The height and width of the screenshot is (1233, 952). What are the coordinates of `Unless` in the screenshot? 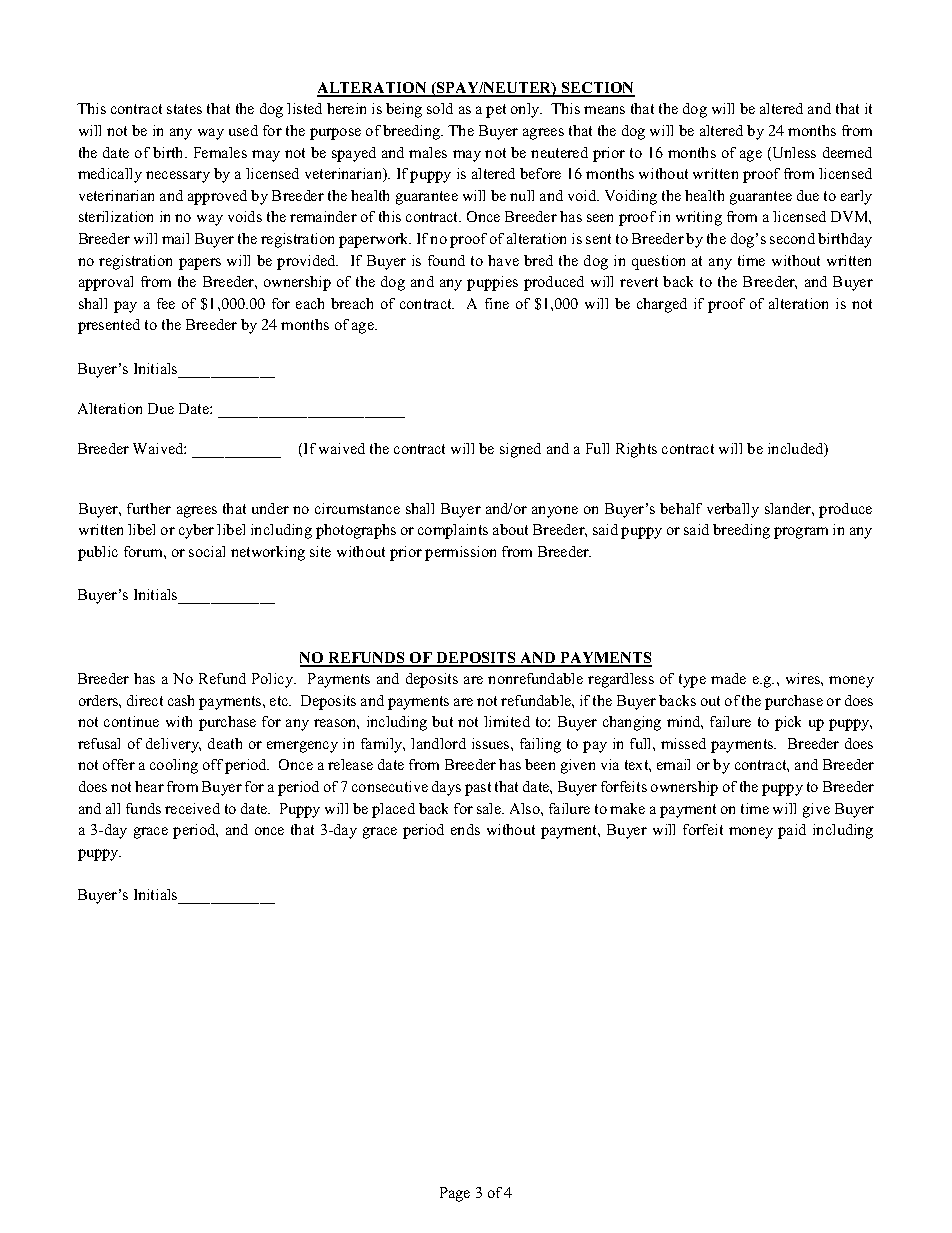 It's located at (793, 154).
